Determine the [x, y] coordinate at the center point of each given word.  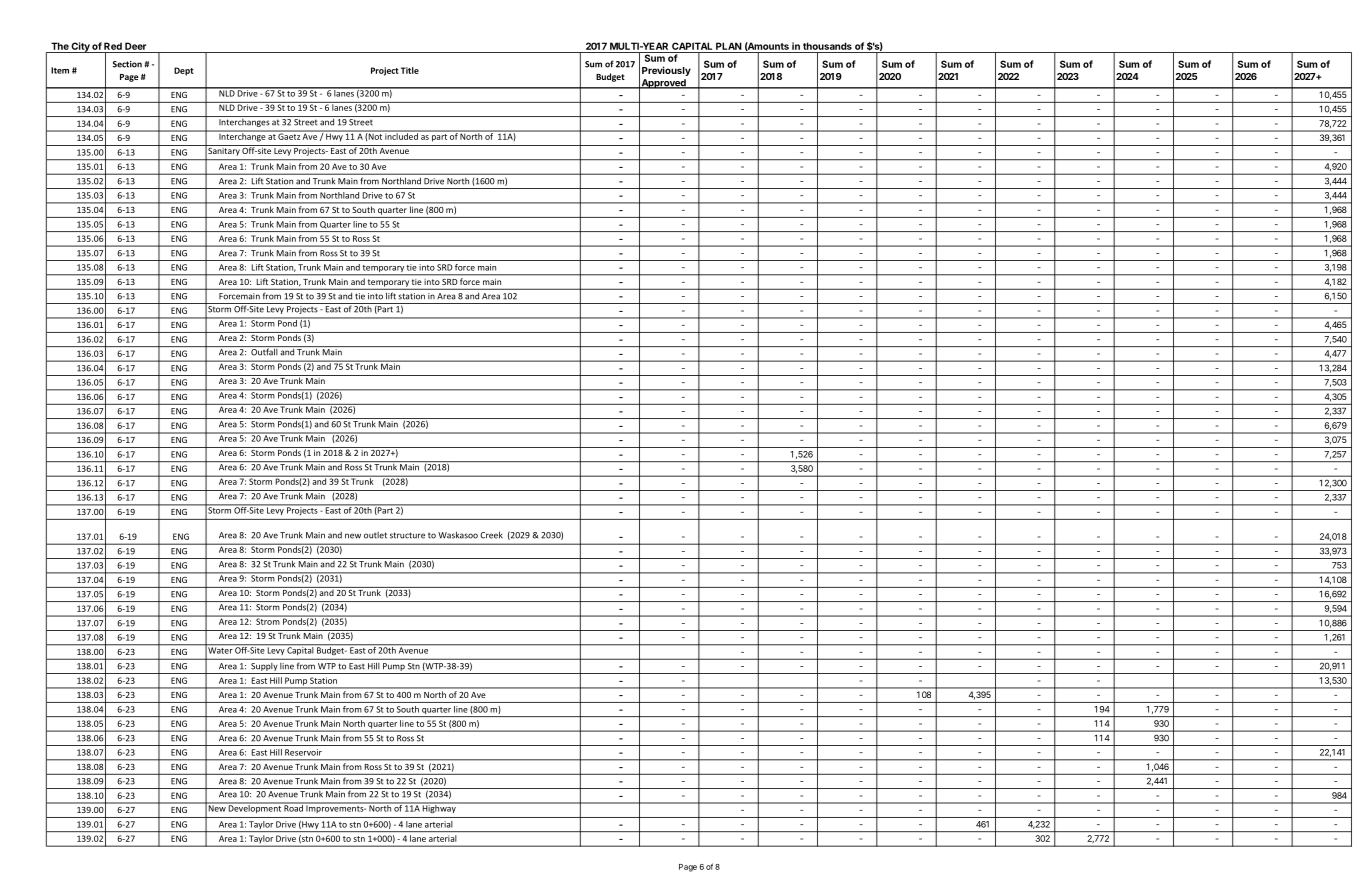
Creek [491, 535]
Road [293, 807]
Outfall [264, 351]
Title [410, 70]
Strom [268, 620]
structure [407, 535]
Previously [666, 71]
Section [127, 64]
